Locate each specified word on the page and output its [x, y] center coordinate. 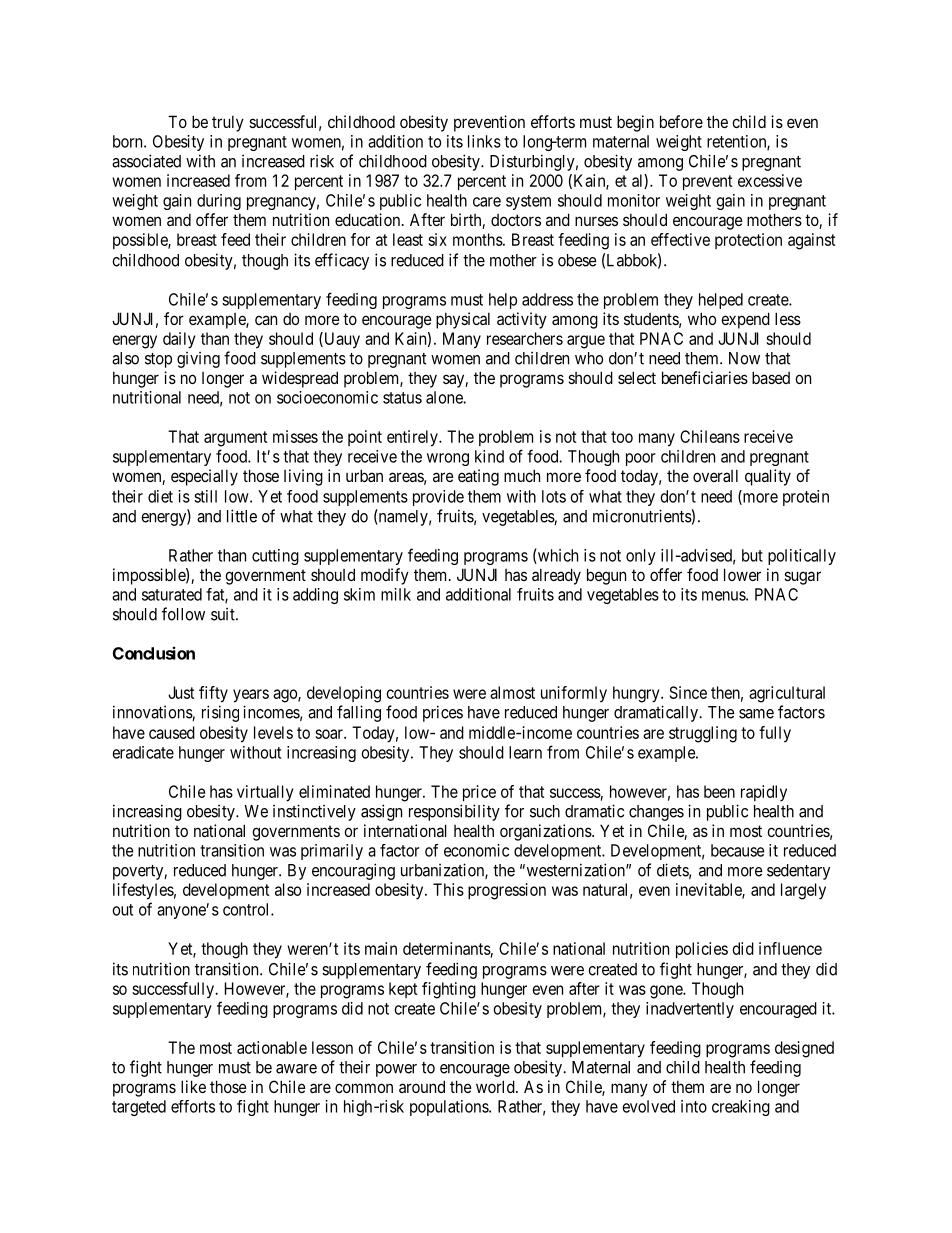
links [484, 141]
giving [198, 360]
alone [445, 397]
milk [396, 594]
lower [742, 574]
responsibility [454, 812]
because [737, 850]
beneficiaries [705, 377]
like [193, 1086]
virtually [265, 793]
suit [224, 614]
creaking [741, 1108]
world [496, 1086]
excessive [770, 180]
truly [228, 123]
